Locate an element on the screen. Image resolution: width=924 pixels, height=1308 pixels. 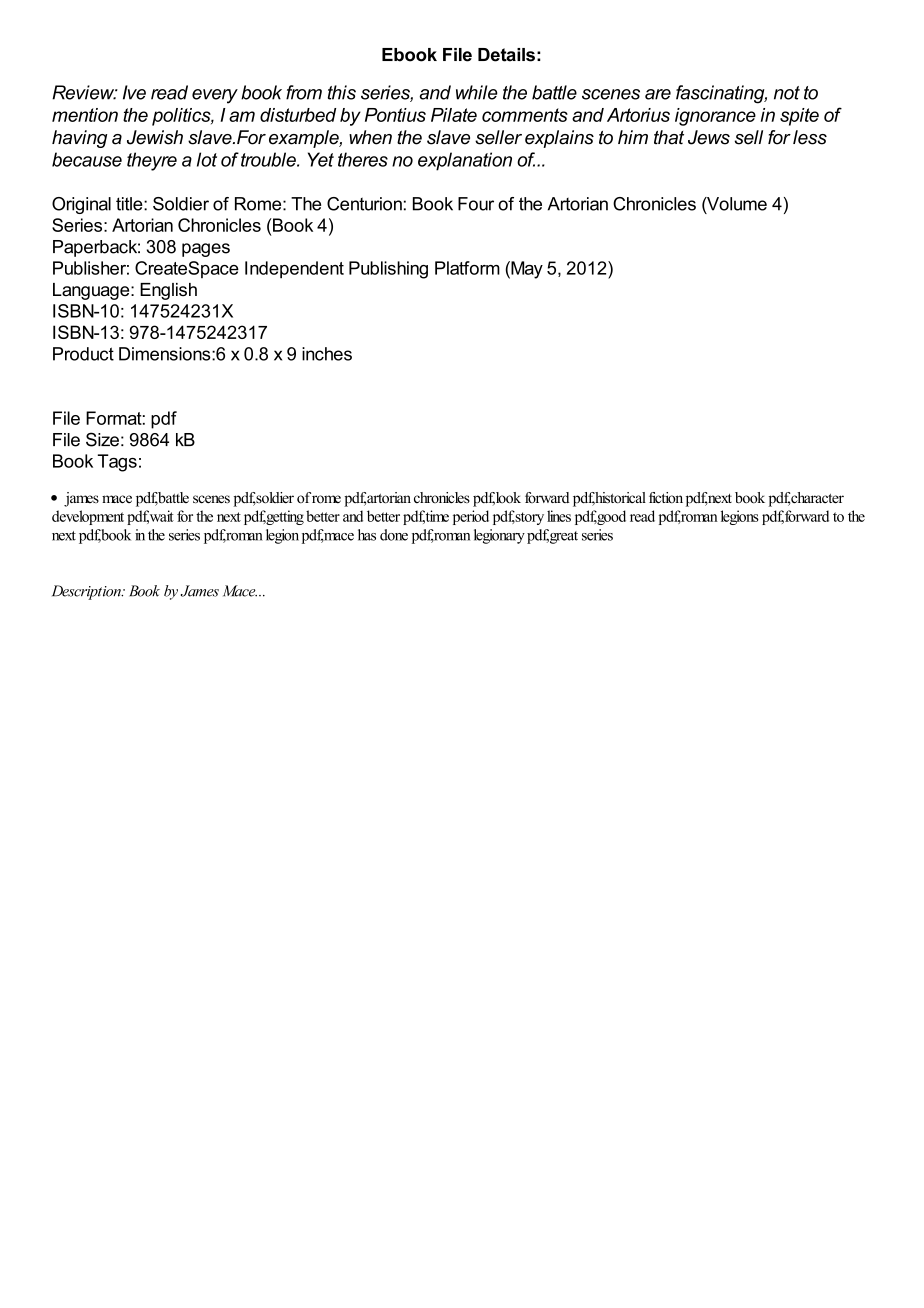
Description is located at coordinates (87, 592).
